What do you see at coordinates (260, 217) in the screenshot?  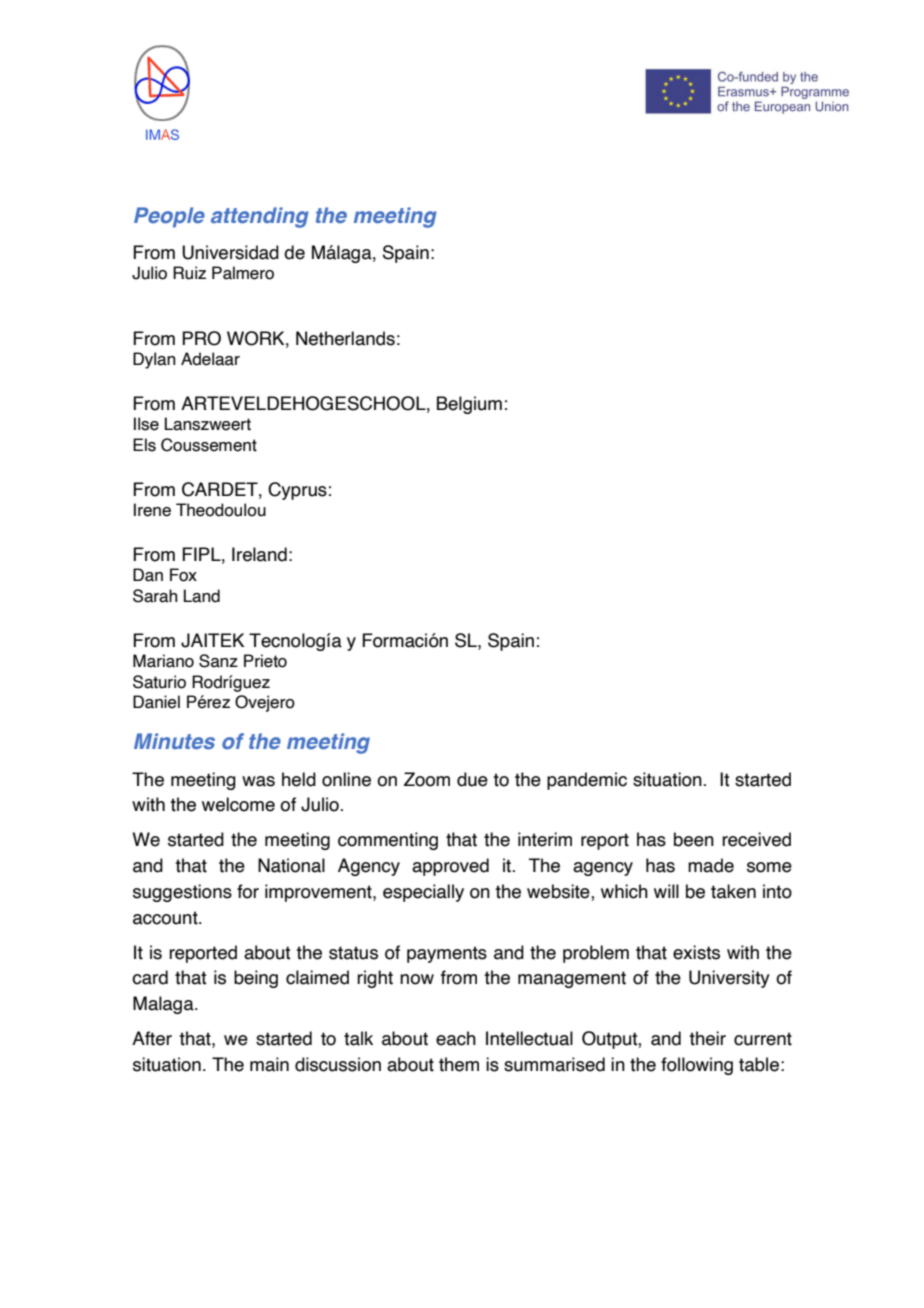 I see `attending` at bounding box center [260, 217].
